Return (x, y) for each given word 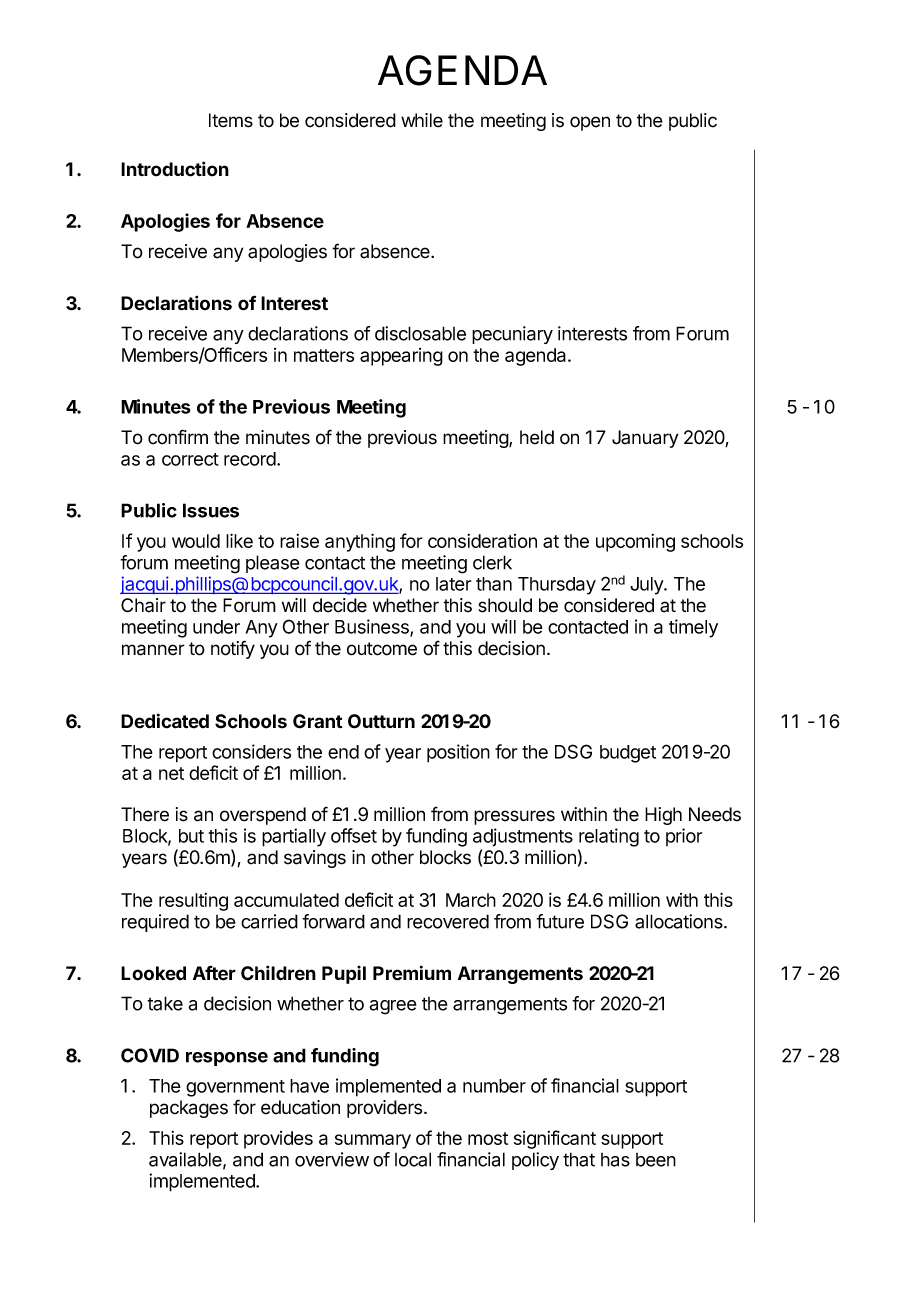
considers (251, 751)
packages (189, 1109)
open (590, 123)
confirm (178, 437)
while (422, 120)
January (645, 439)
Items (231, 120)
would (196, 541)
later (453, 584)
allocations (680, 921)
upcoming (635, 543)
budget (628, 754)
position (458, 753)
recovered (448, 921)
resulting (193, 902)
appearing (401, 357)
